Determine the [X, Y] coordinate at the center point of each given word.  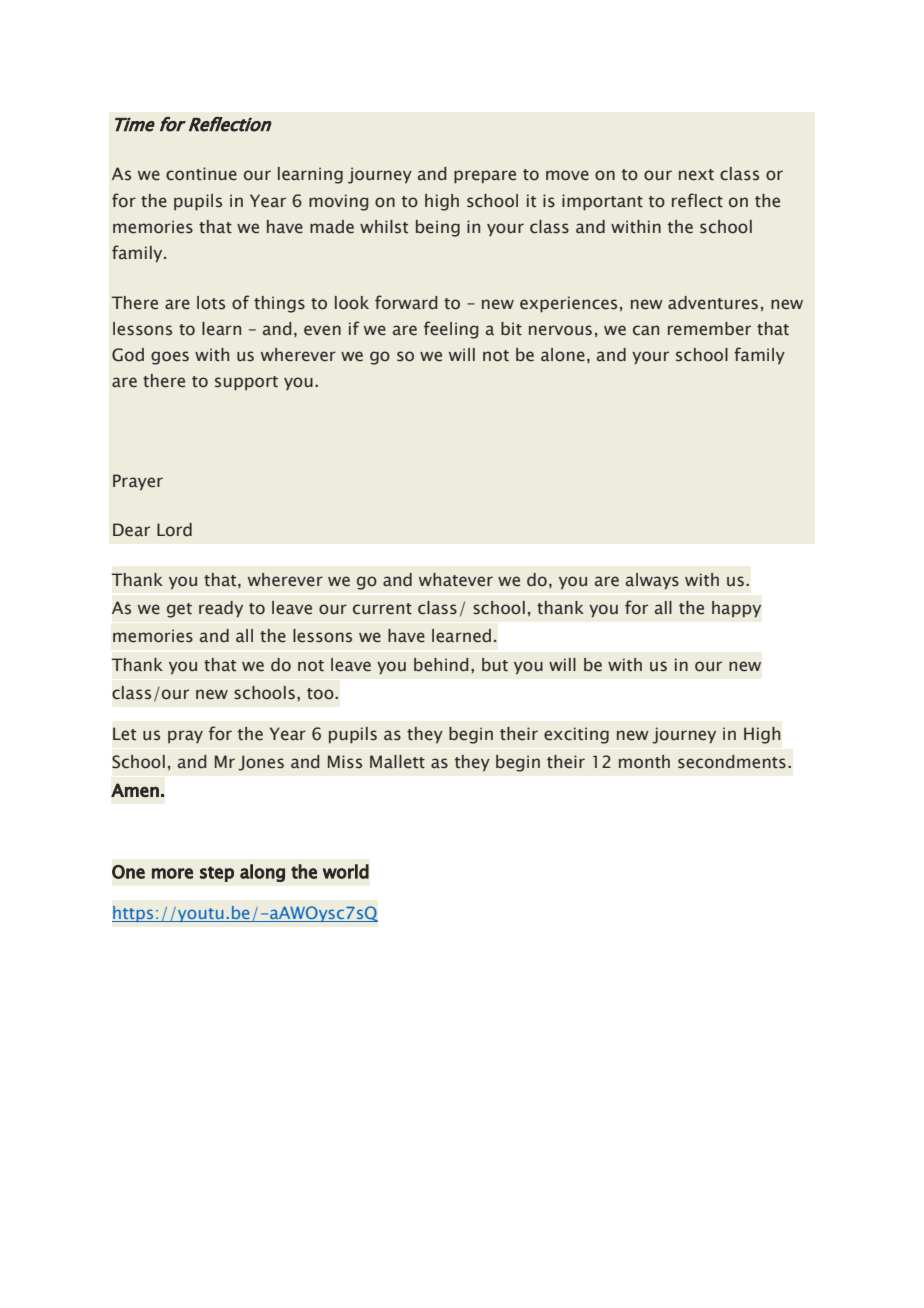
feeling [451, 330]
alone [563, 355]
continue [201, 174]
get [179, 610]
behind [441, 665]
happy [736, 609]
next [696, 175]
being [438, 228]
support [246, 383]
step [217, 874]
